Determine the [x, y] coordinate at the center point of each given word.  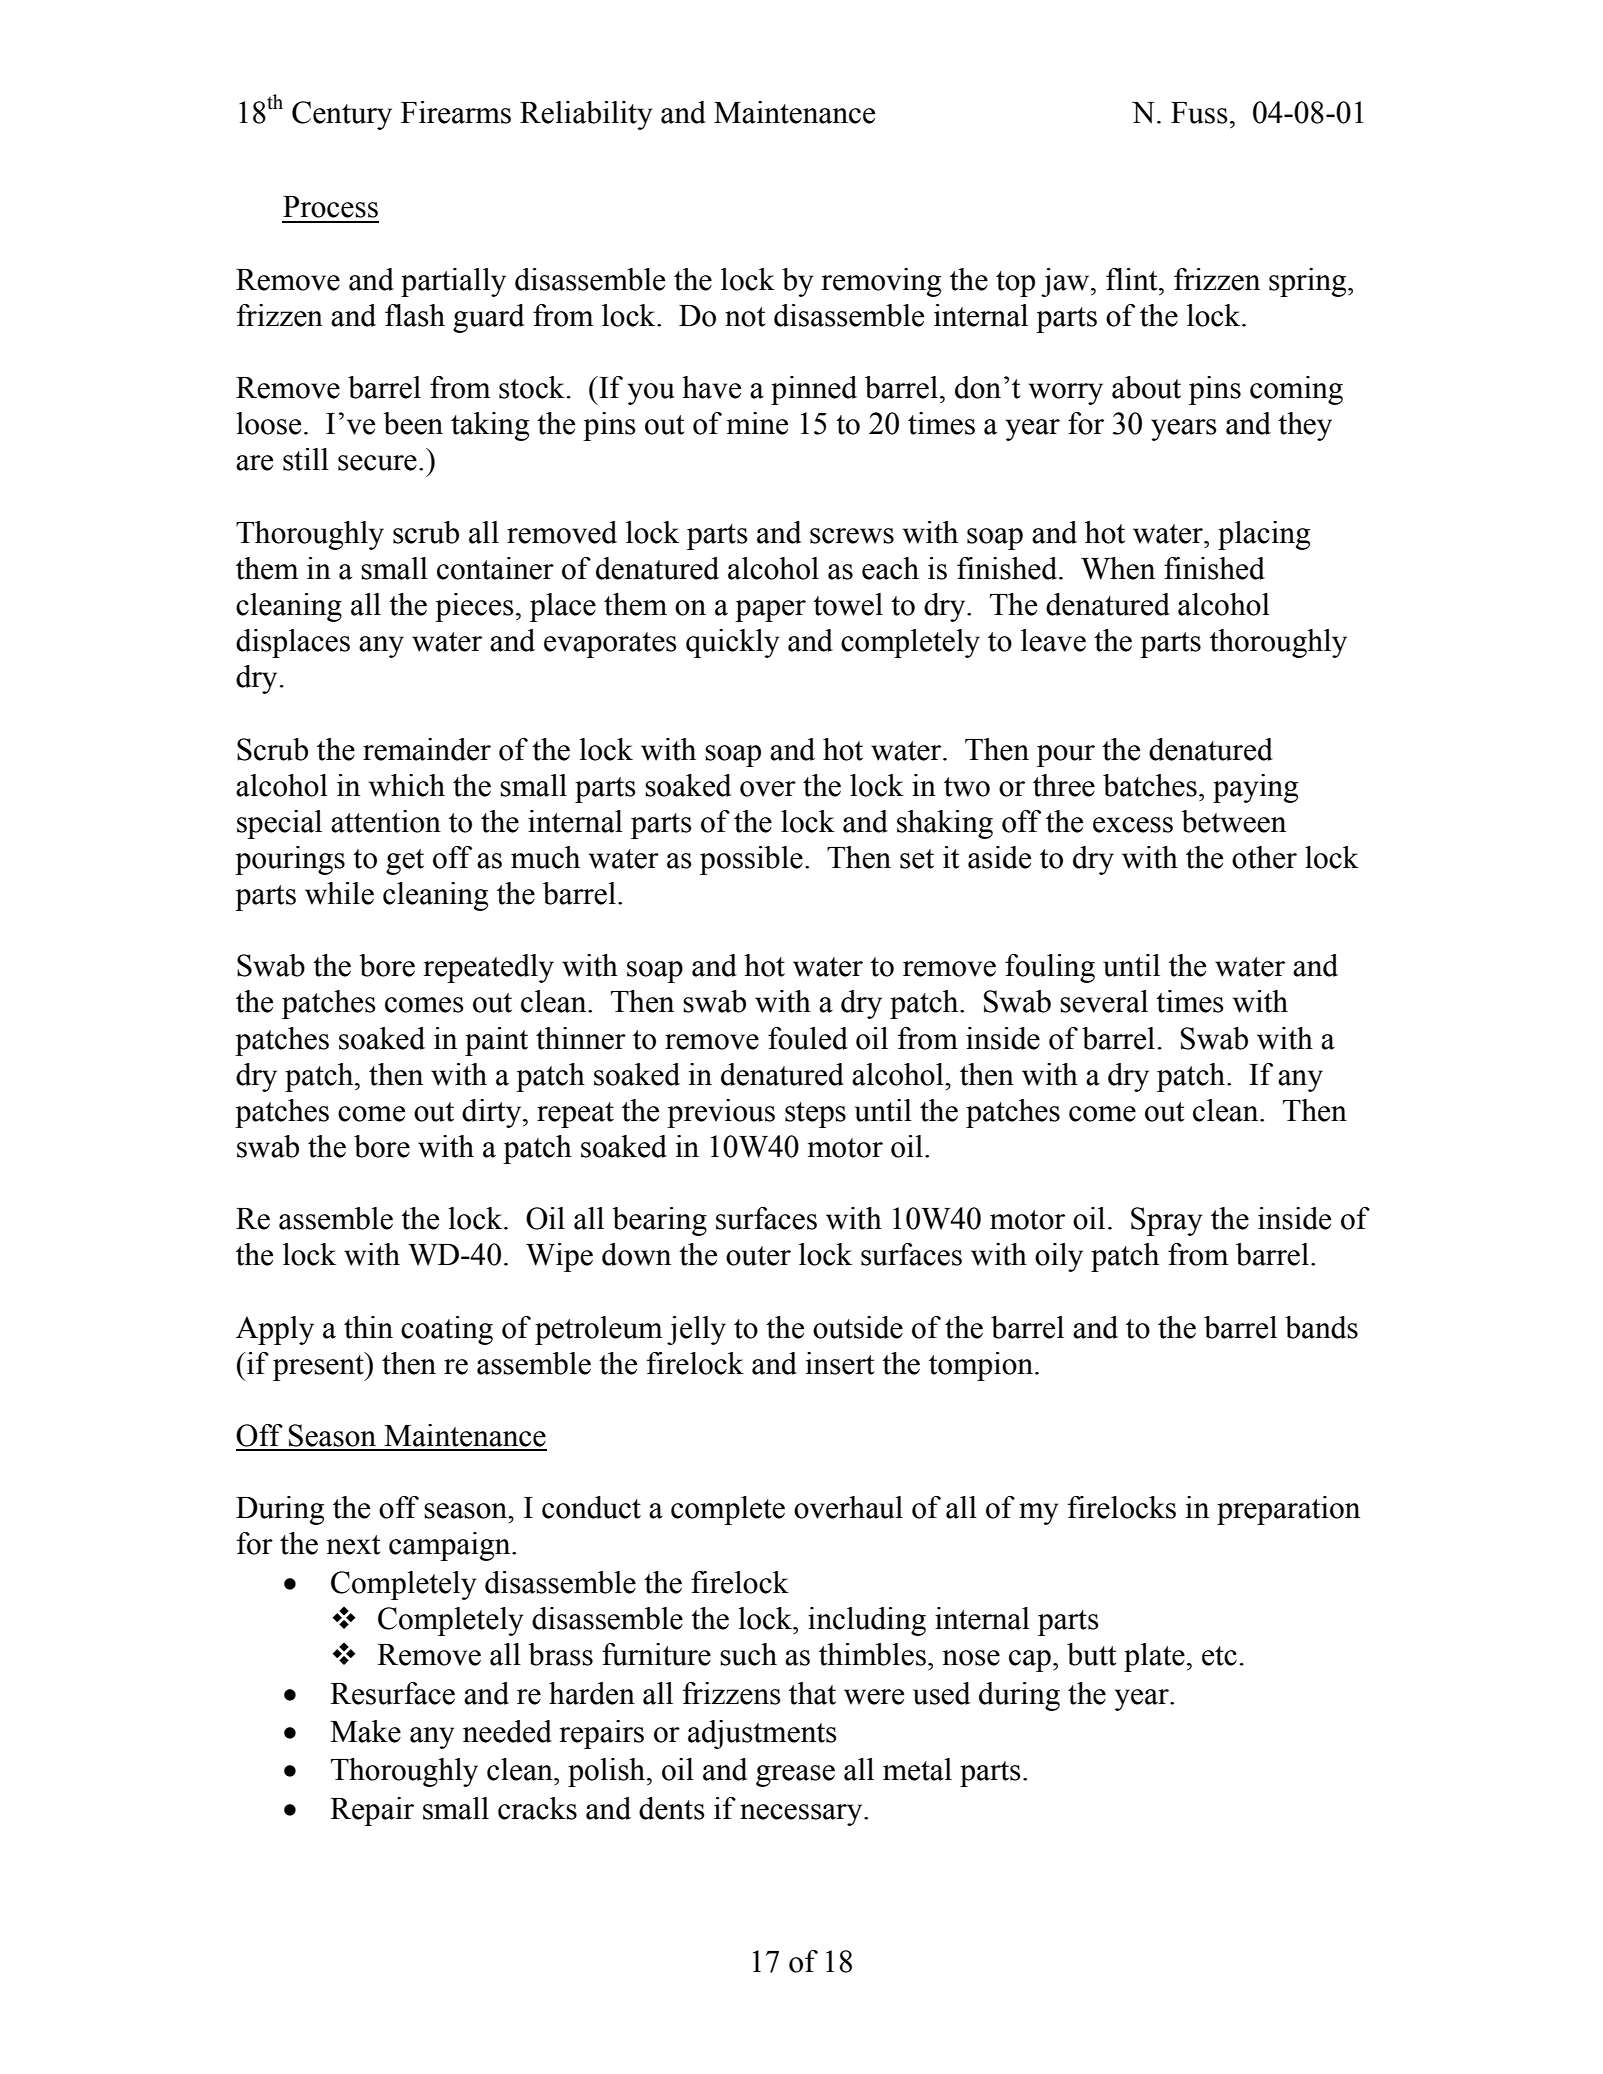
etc [1219, 1656]
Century [342, 115]
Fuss [1199, 113]
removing [881, 282]
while [339, 893]
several [1104, 1001]
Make [365, 1731]
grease [795, 1776]
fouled [808, 1038]
